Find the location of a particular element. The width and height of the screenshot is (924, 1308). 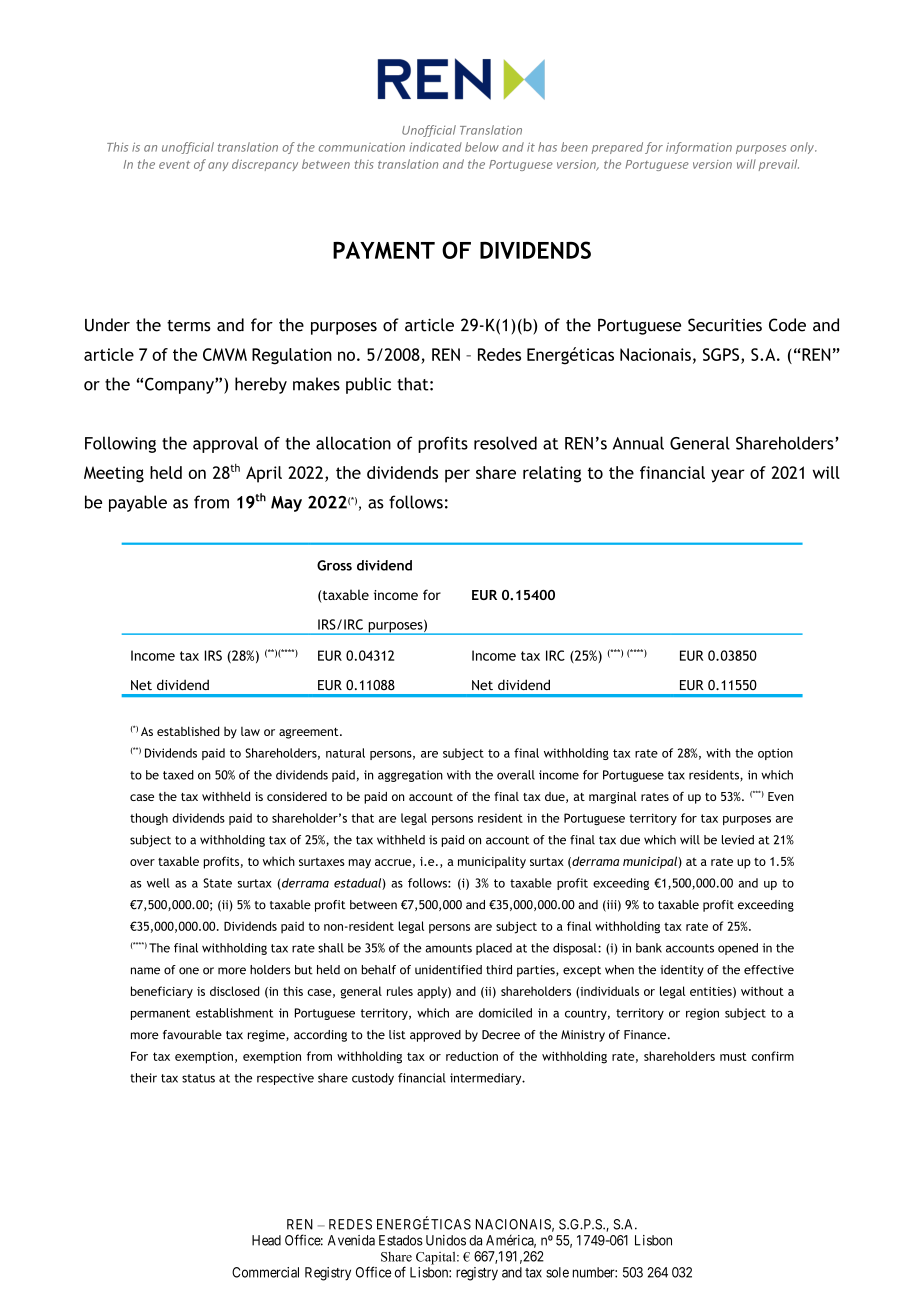

levied is located at coordinates (738, 840).
